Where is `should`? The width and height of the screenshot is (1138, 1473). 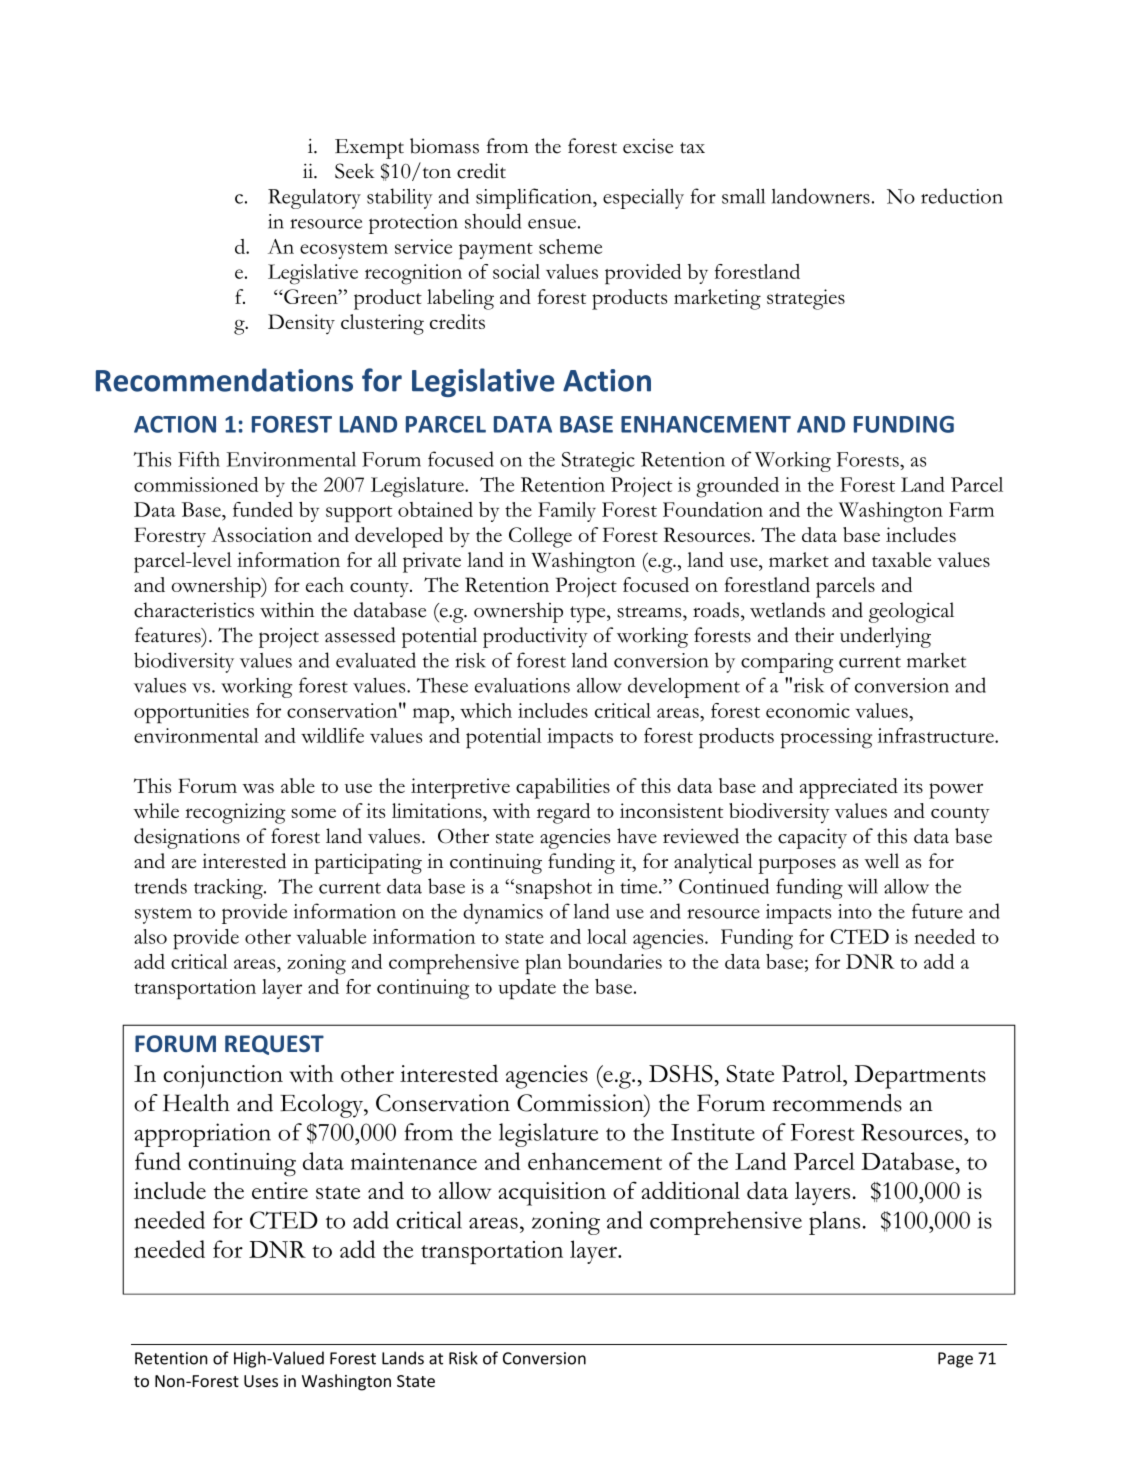 should is located at coordinates (493, 221).
